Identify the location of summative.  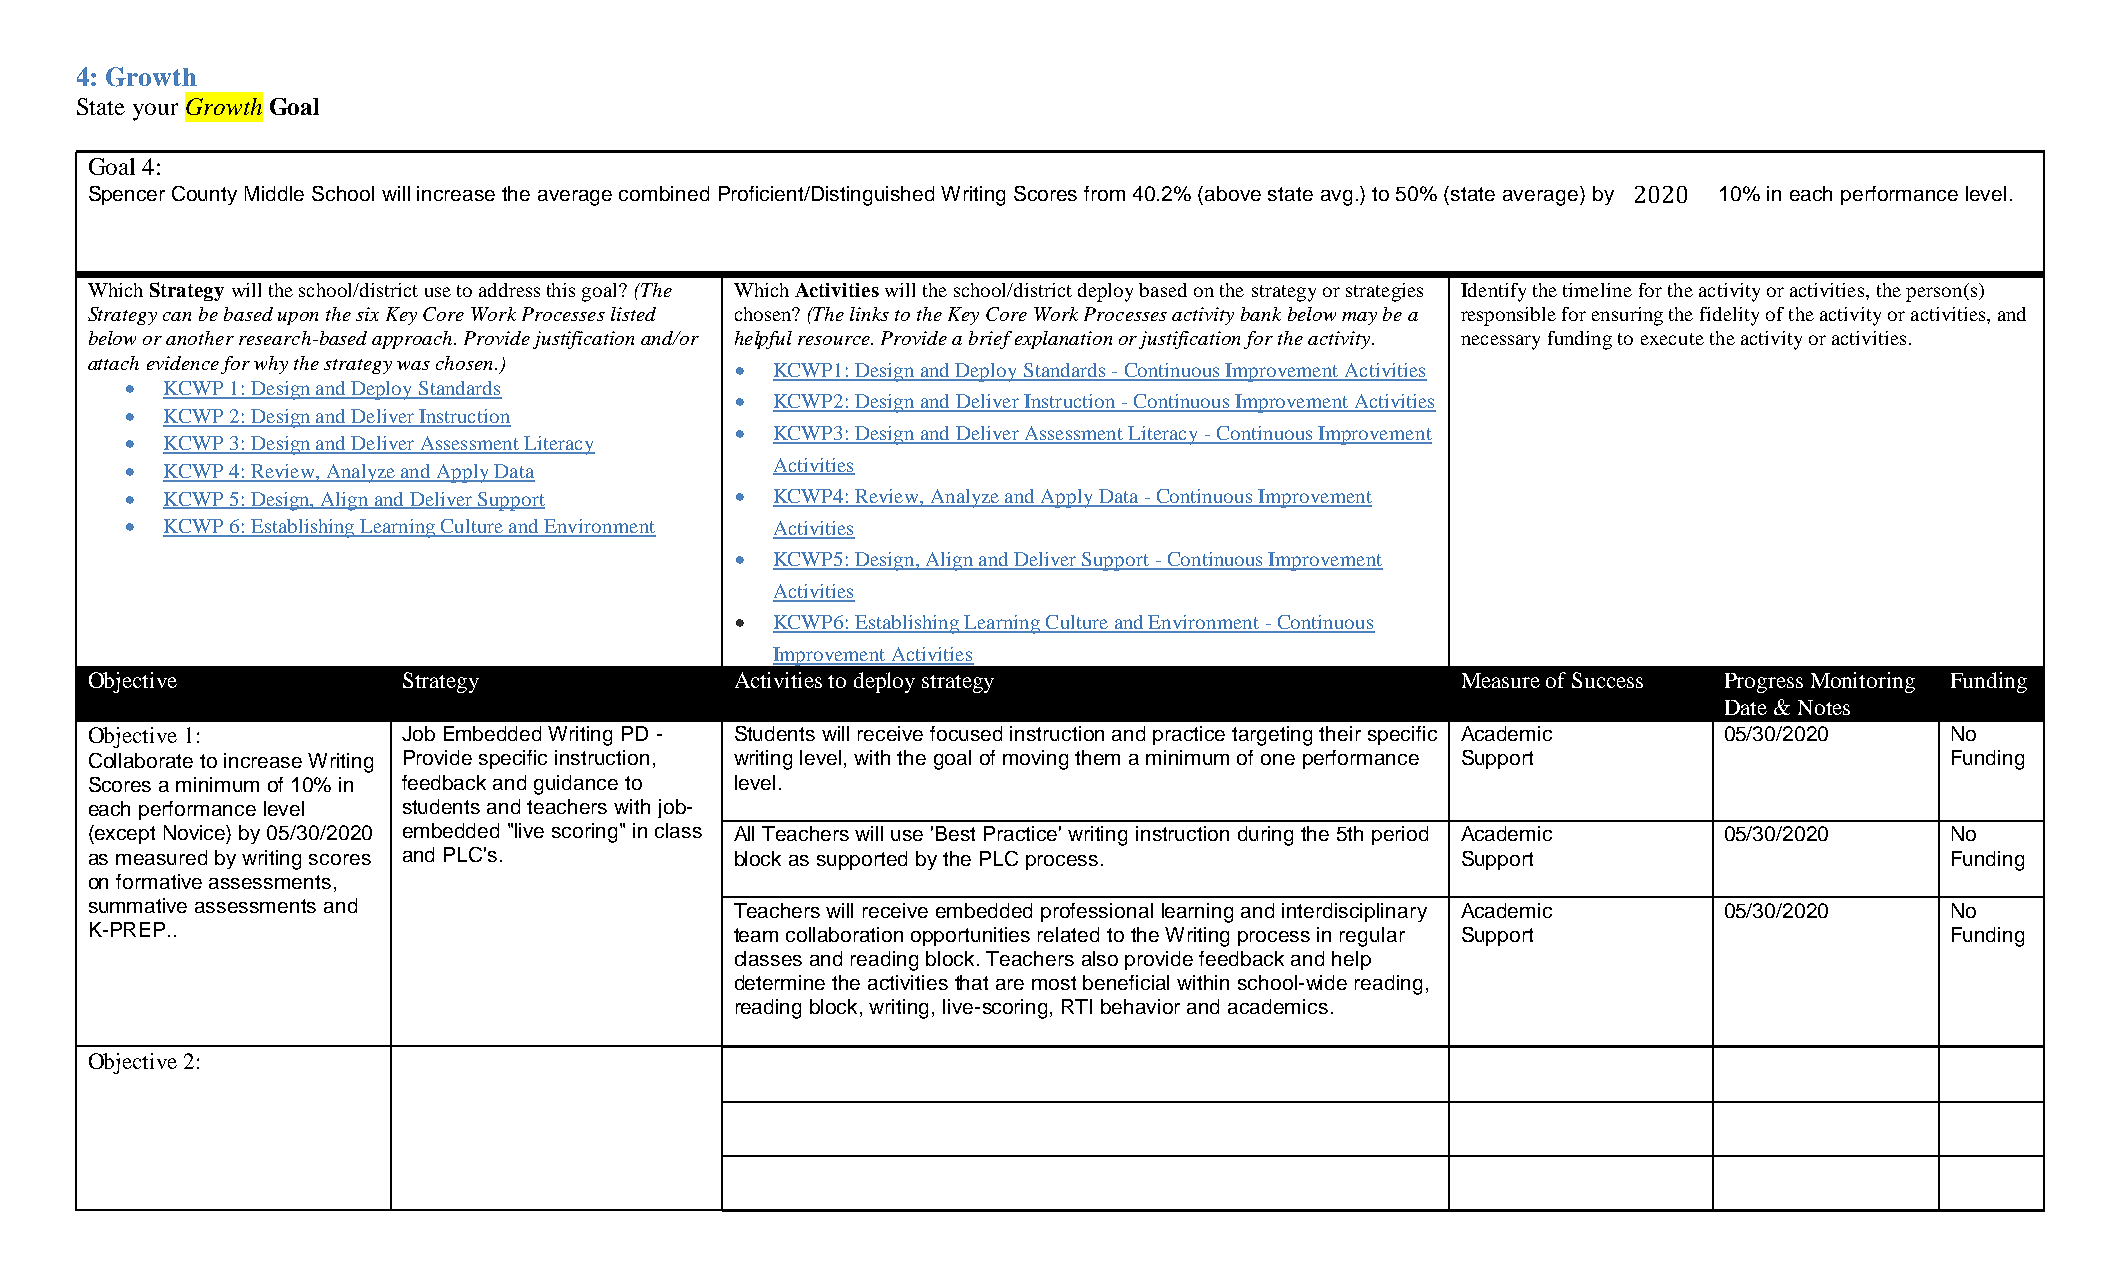
(138, 905).
